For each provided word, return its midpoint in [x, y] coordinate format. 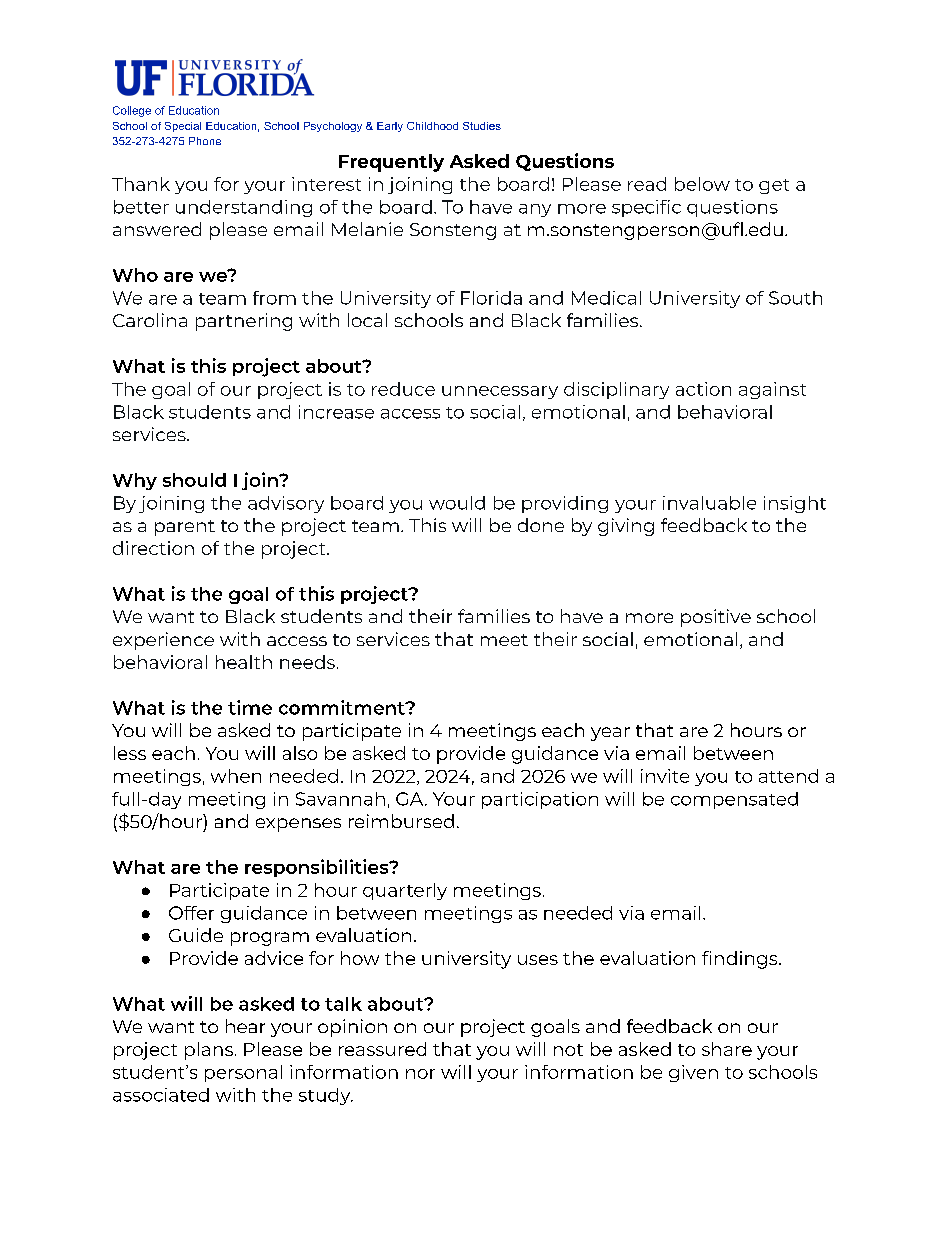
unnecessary [500, 392]
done [541, 525]
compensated [734, 800]
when [236, 776]
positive [716, 618]
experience [163, 641]
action [703, 389]
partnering [244, 322]
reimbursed [401, 821]
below [702, 184]
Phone [205, 141]
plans [209, 1051]
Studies [482, 126]
